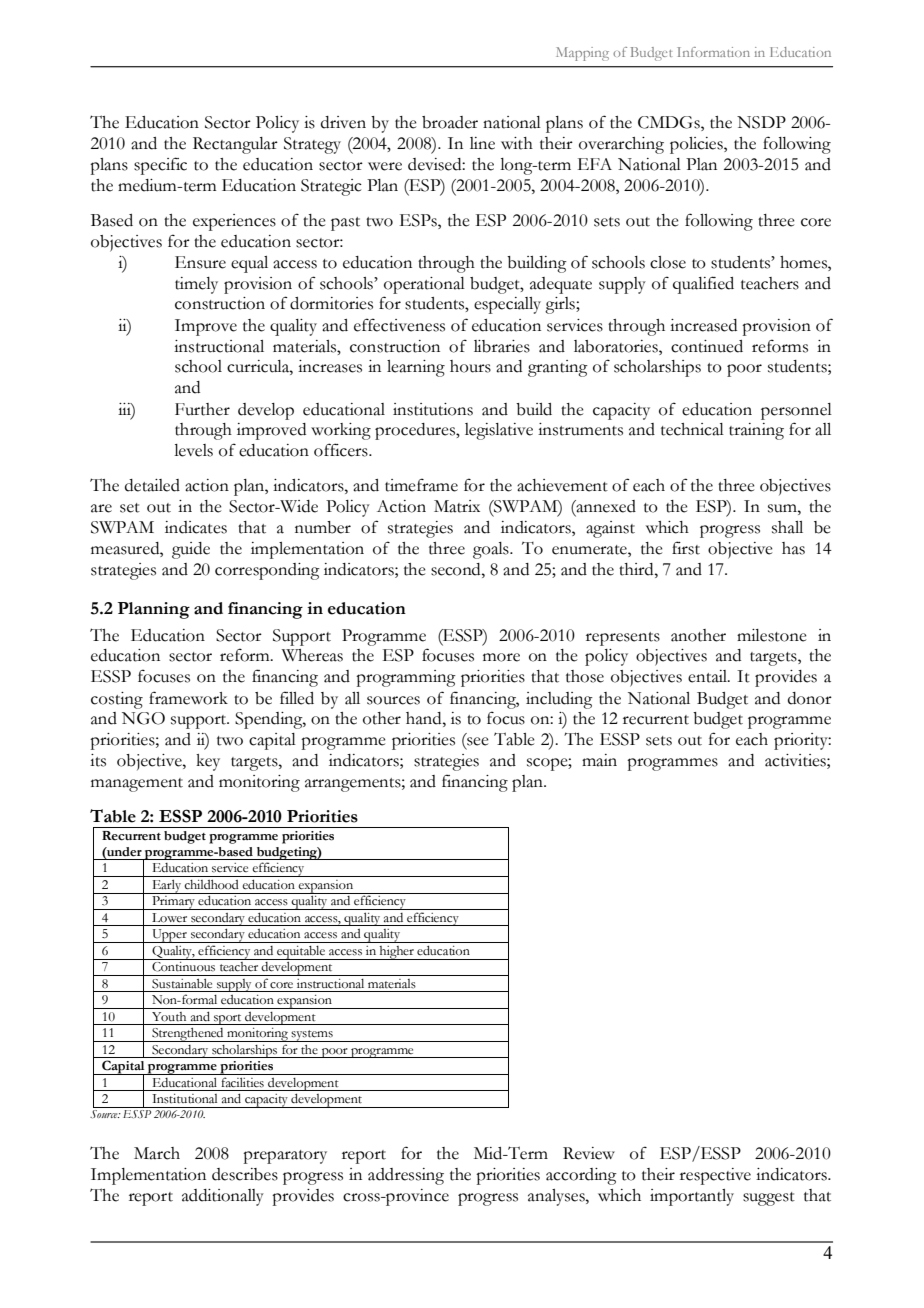  Describe the element at coordinates (599, 760) in the screenshot. I see `main` at that location.
